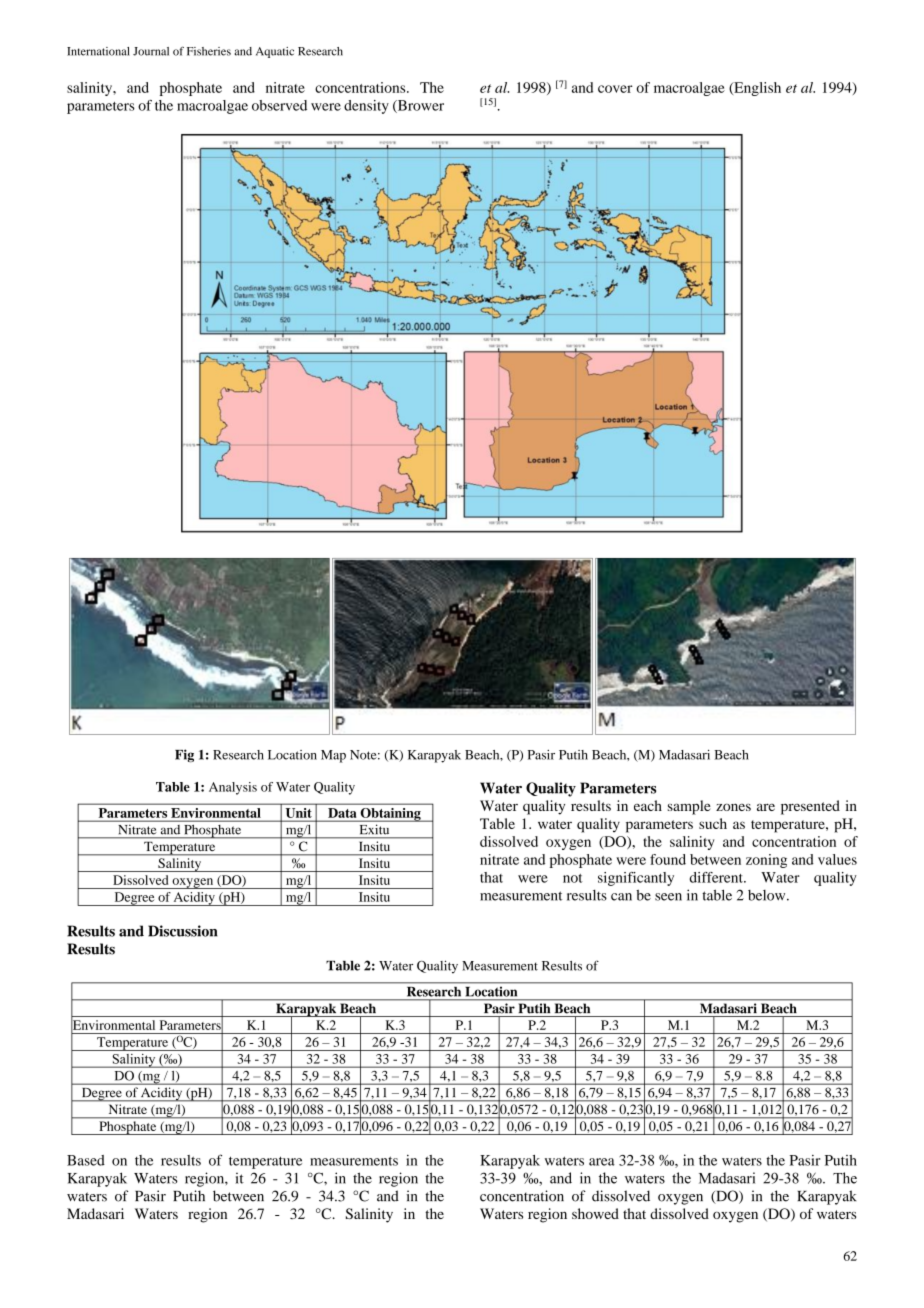  Describe the element at coordinates (733, 807) in the image. I see `zones` at that location.
